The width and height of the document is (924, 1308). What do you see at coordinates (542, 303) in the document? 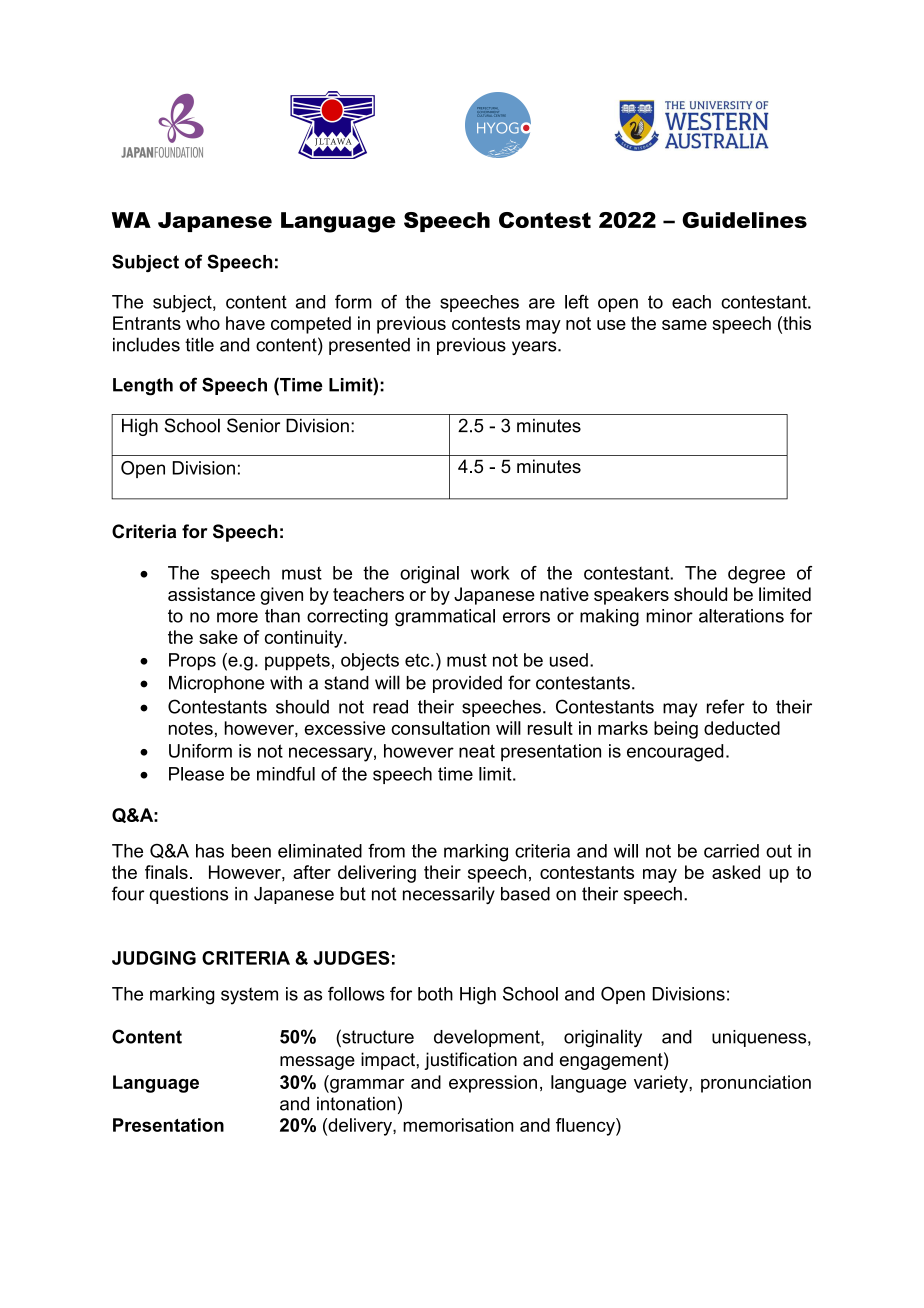
I see `are` at bounding box center [542, 303].
